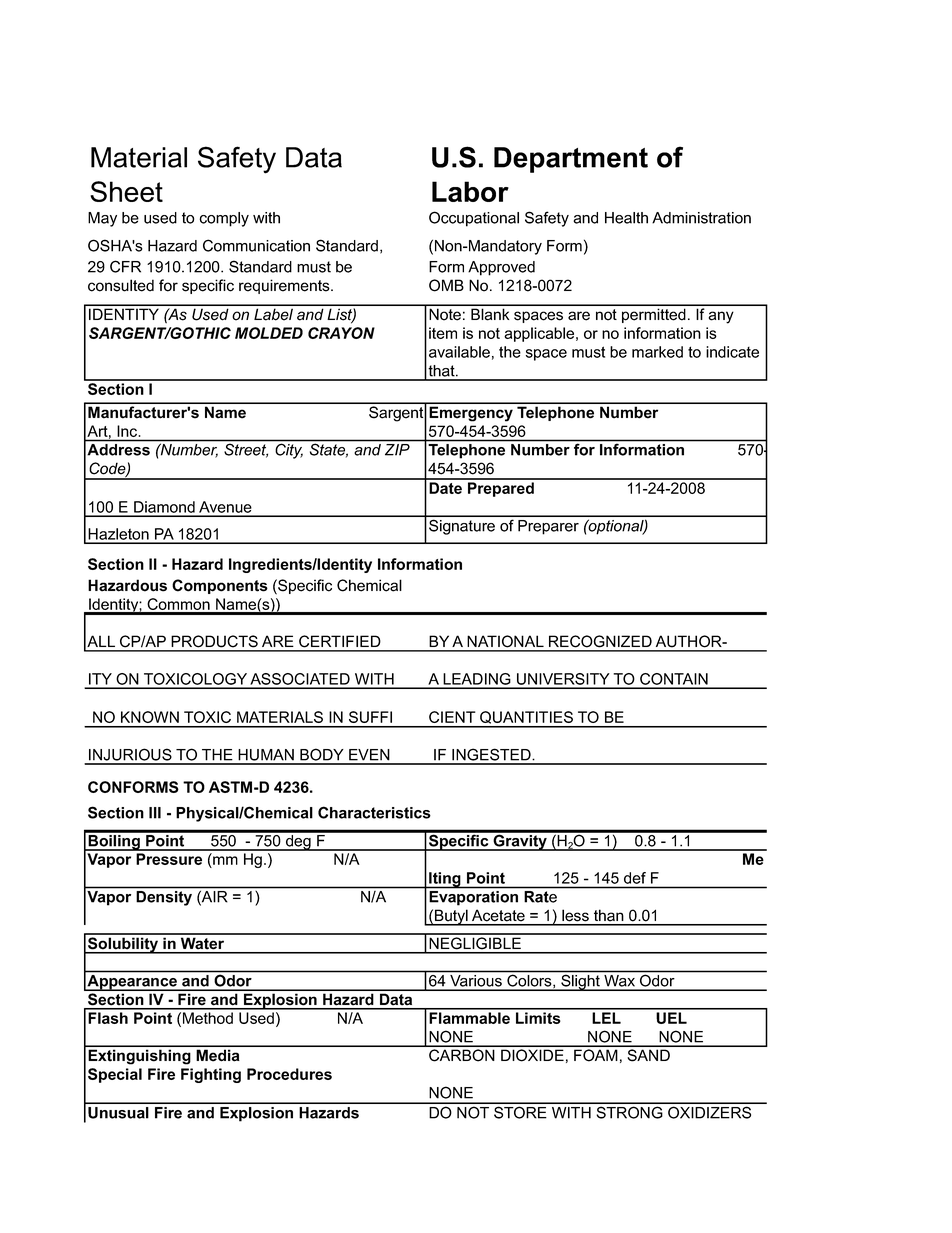 This screenshot has height=1233, width=952. What do you see at coordinates (470, 191) in the screenshot?
I see `Labor` at bounding box center [470, 191].
